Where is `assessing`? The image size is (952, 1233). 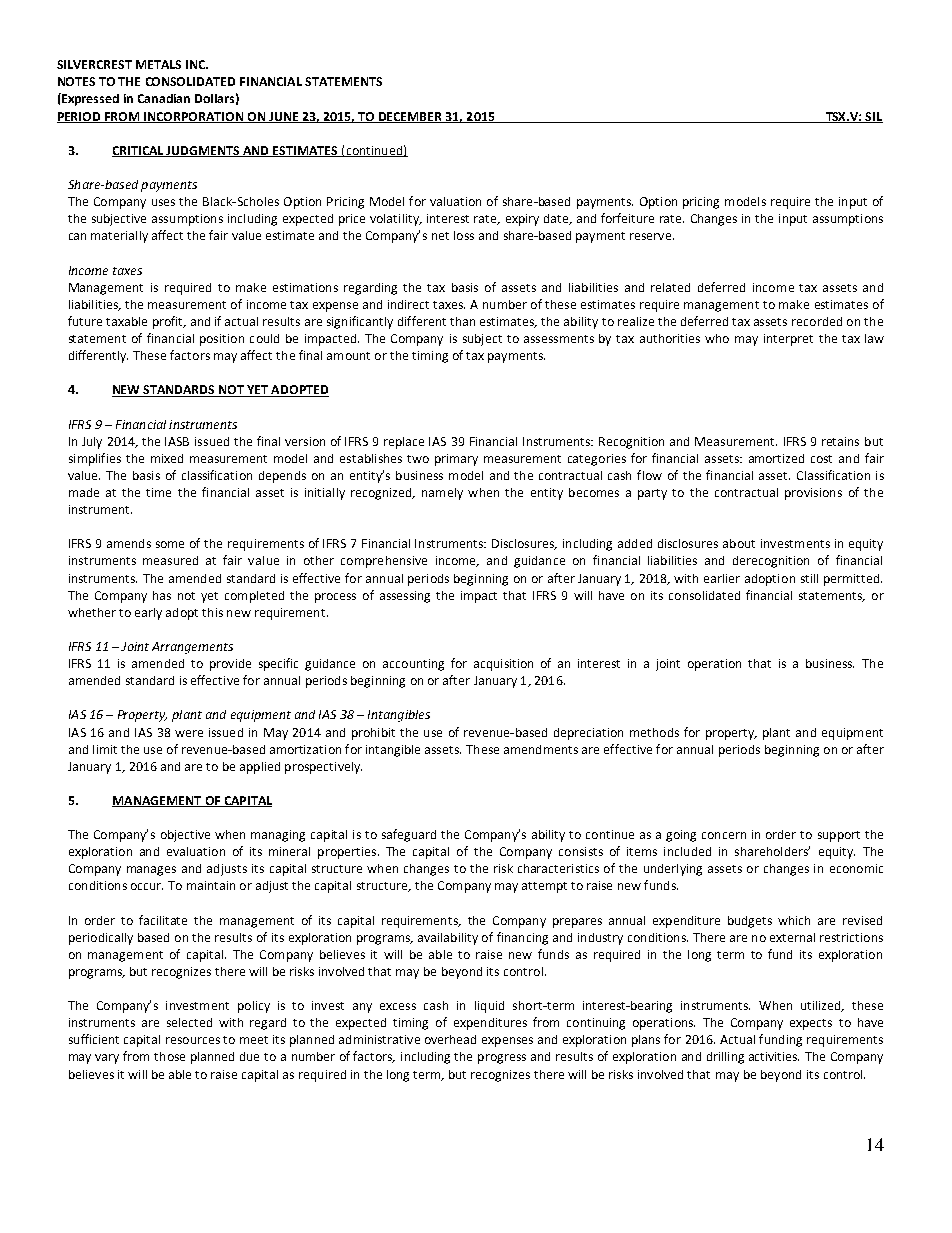
assessing is located at coordinates (405, 597).
